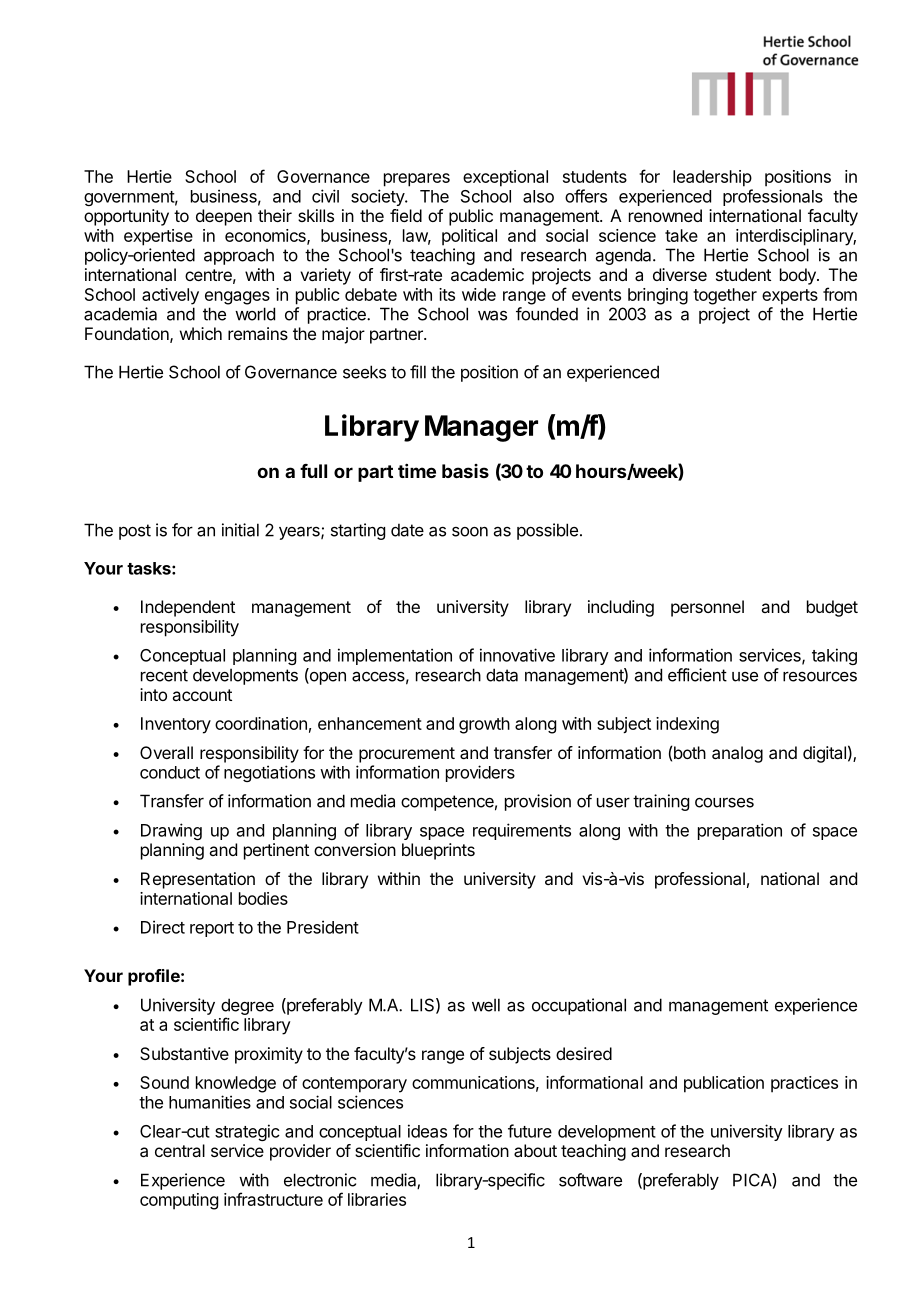  Describe the element at coordinates (469, 237) in the page. I see `political` at that location.
